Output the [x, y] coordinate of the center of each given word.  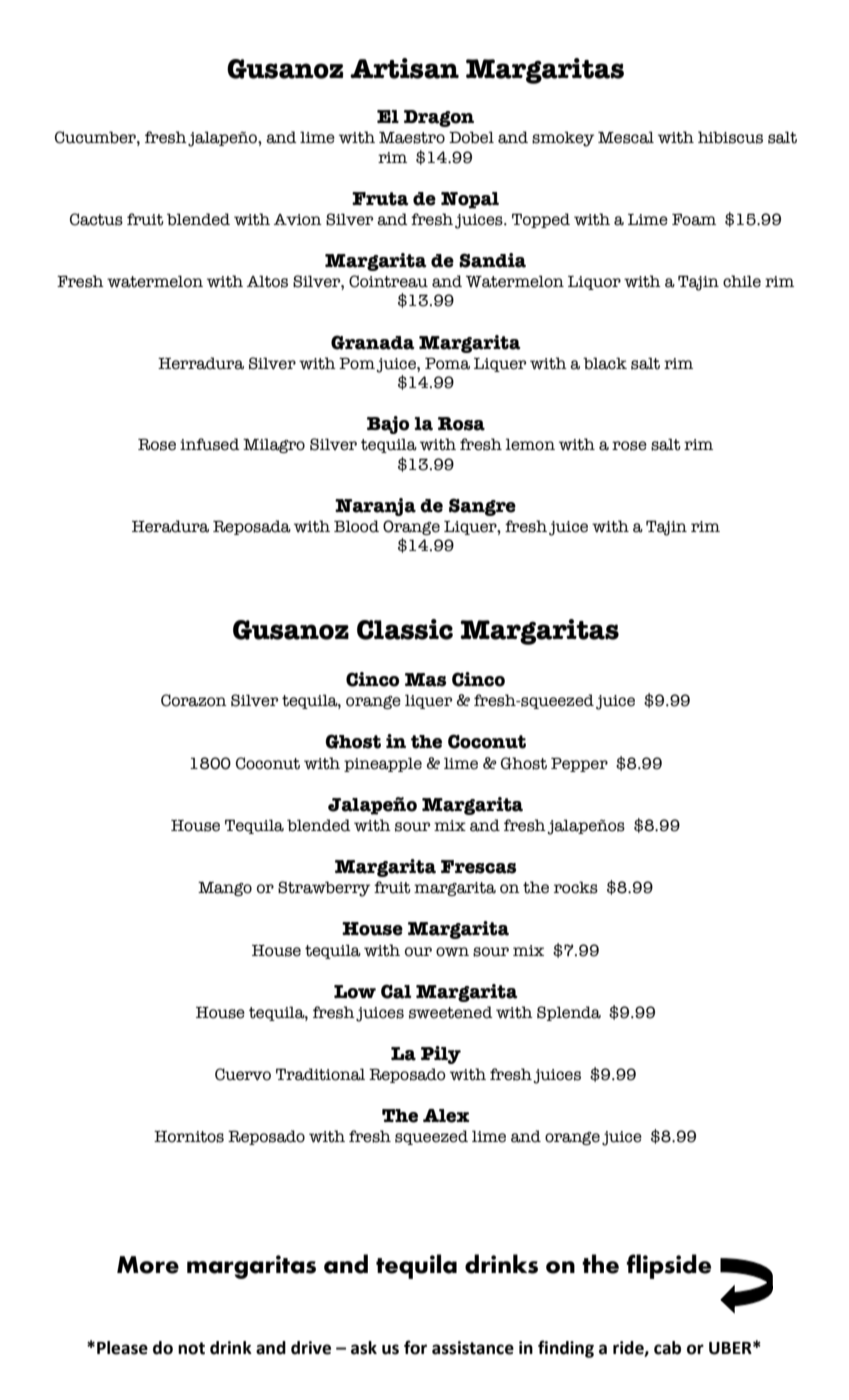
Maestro [412, 138]
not [191, 1348]
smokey [563, 139]
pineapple [383, 764]
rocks [576, 887]
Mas [425, 680]
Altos [267, 281]
